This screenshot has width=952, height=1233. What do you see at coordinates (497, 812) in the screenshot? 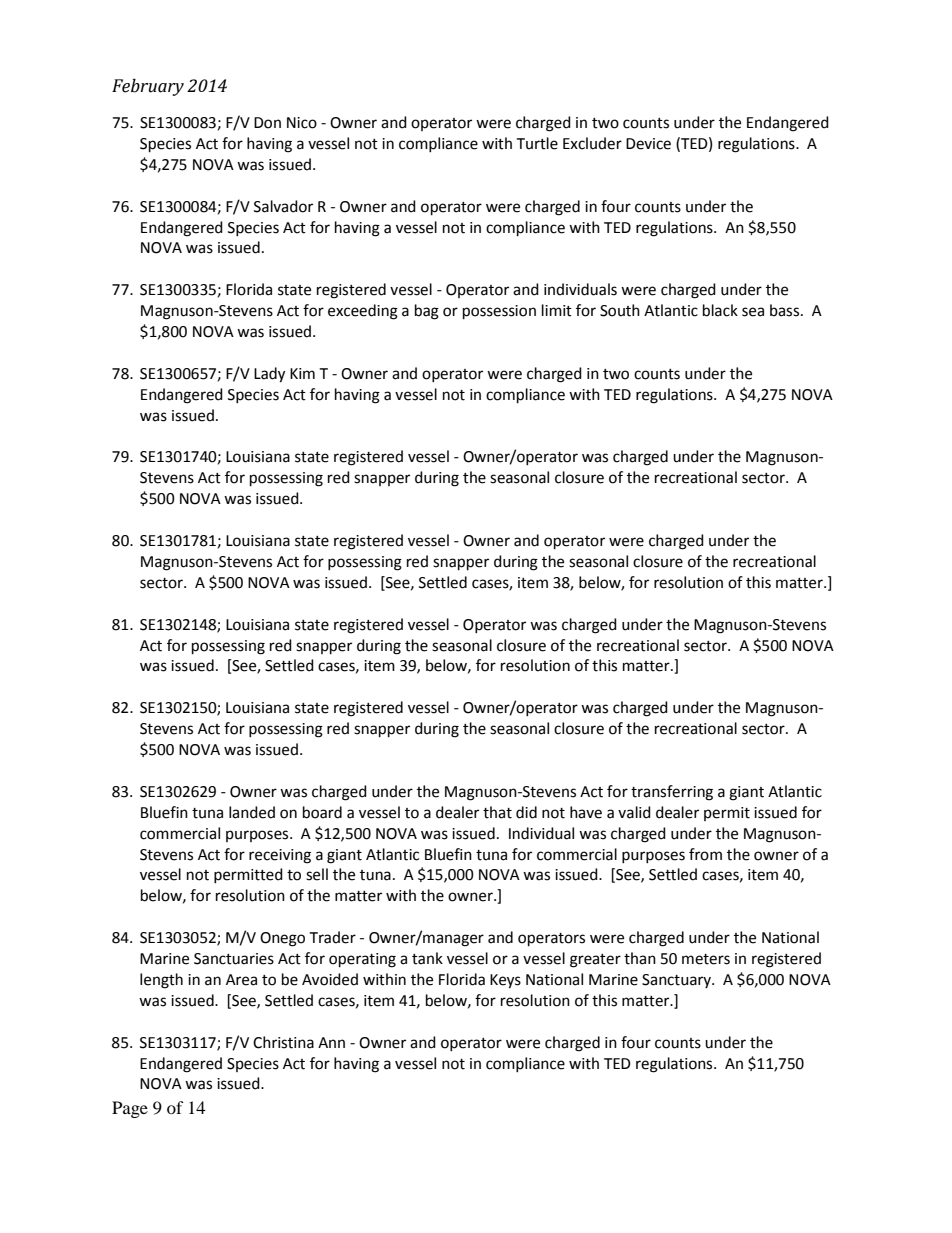
I see `that` at bounding box center [497, 812].
